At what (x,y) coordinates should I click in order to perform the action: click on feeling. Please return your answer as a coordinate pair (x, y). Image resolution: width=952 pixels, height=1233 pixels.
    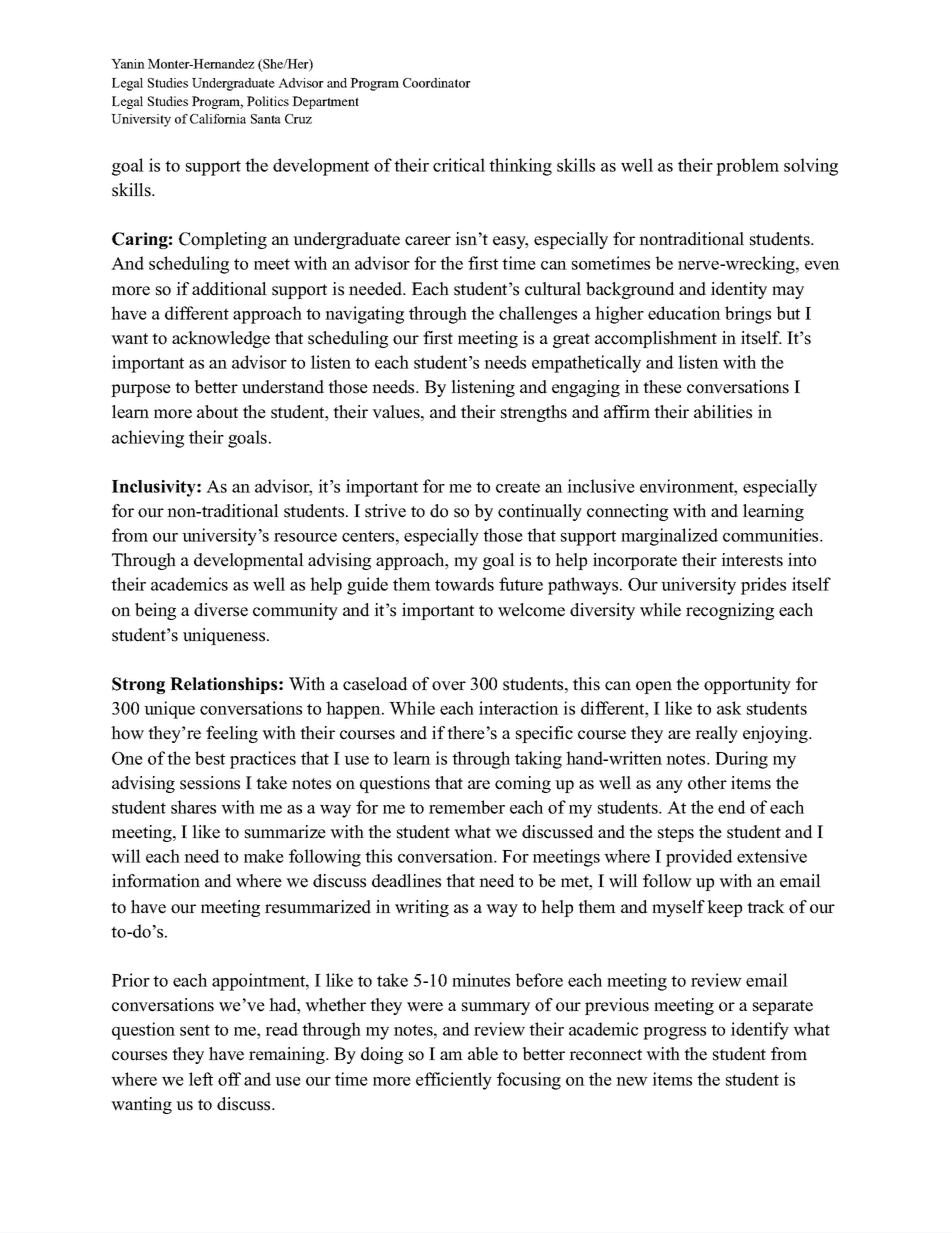
    Looking at the image, I should click on (232, 734).
